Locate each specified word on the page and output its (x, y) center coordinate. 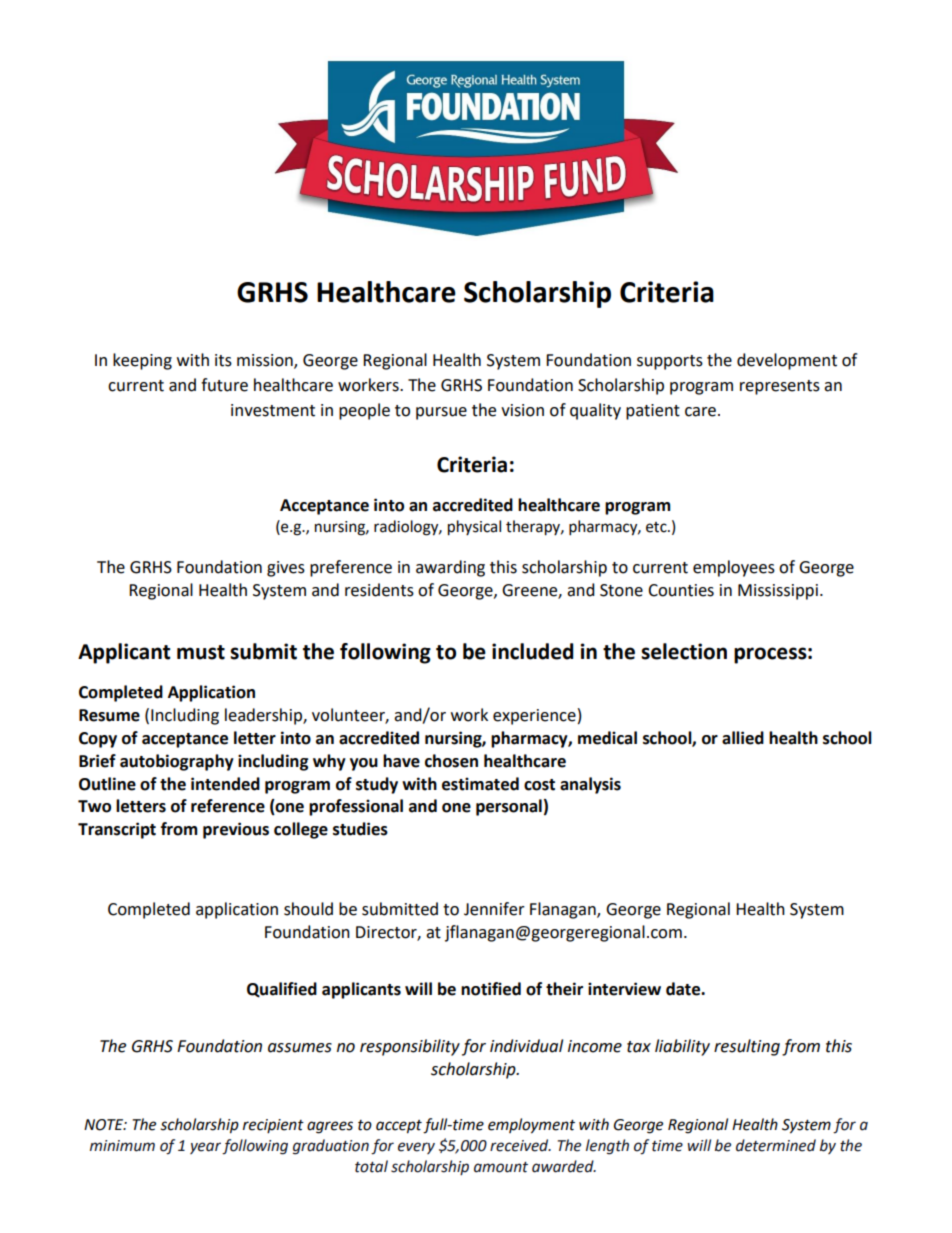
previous (236, 830)
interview (624, 989)
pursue (441, 413)
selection (684, 651)
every (416, 1148)
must (201, 652)
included (533, 651)
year (205, 1148)
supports (670, 362)
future (224, 385)
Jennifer (494, 909)
